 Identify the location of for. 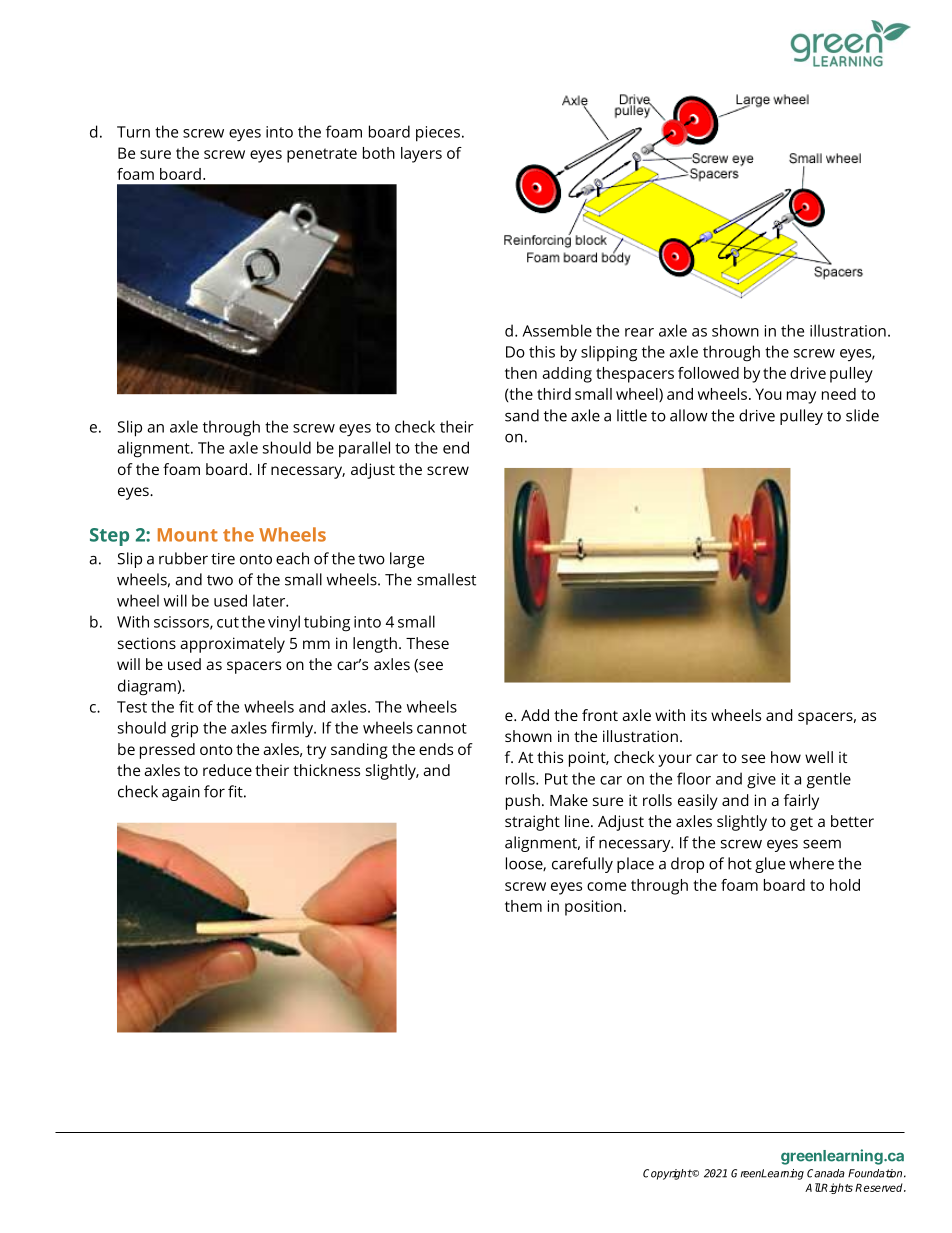
(214, 791).
